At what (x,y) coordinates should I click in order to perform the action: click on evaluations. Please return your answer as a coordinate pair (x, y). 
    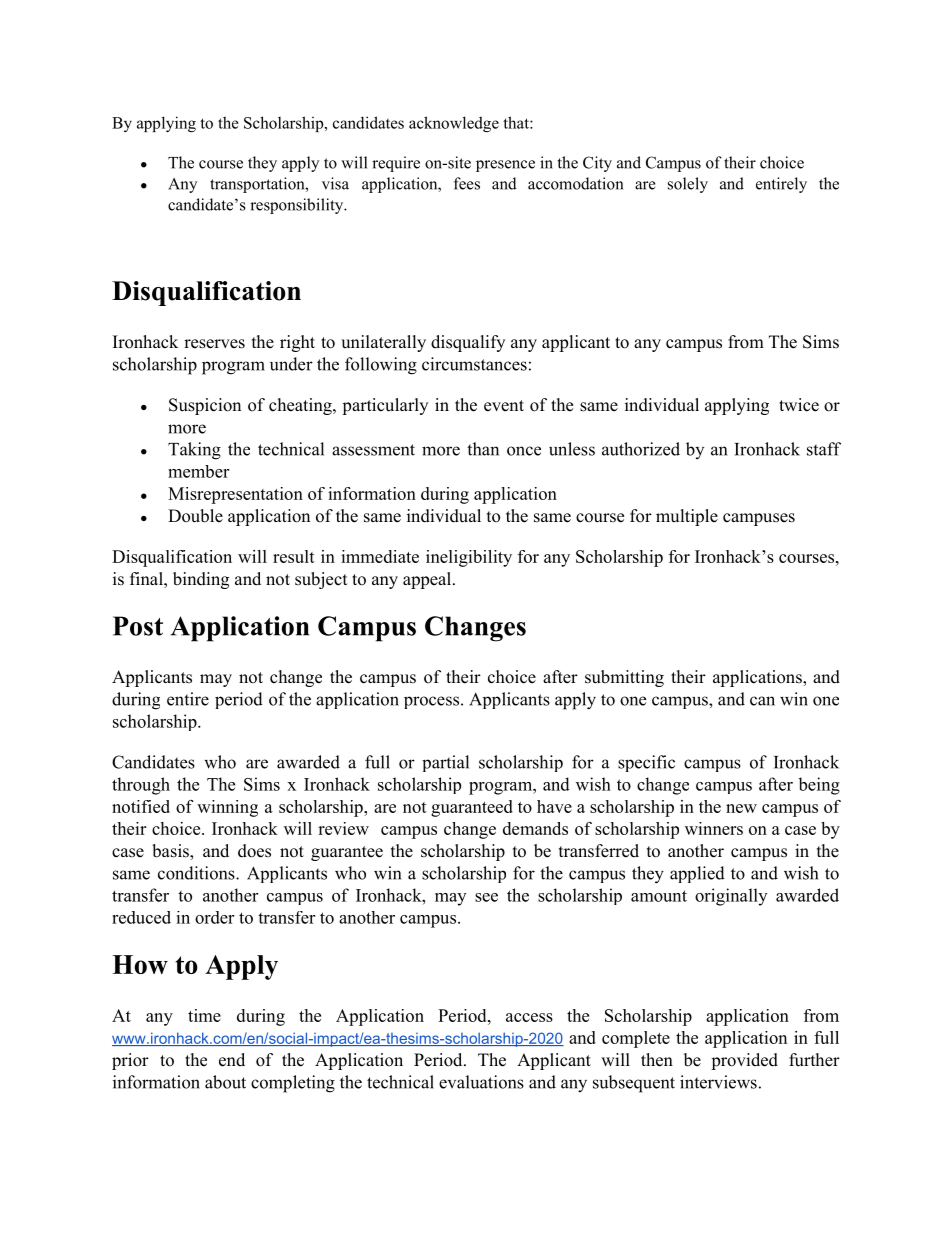
    Looking at the image, I should click on (481, 1082).
